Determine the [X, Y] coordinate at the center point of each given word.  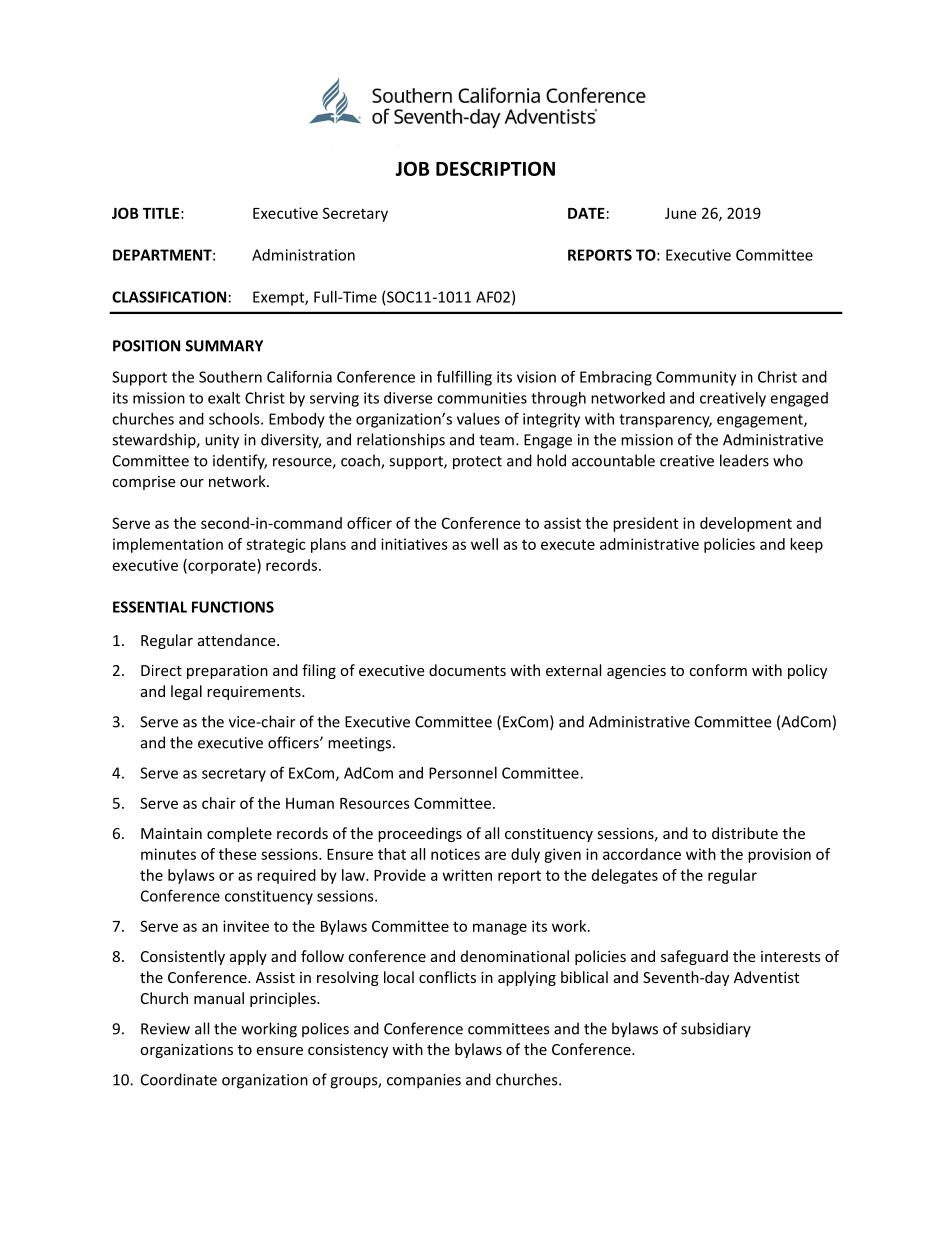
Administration [303, 255]
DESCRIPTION [495, 168]
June [680, 213]
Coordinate [179, 1079]
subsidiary [716, 1030]
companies [424, 1081]
